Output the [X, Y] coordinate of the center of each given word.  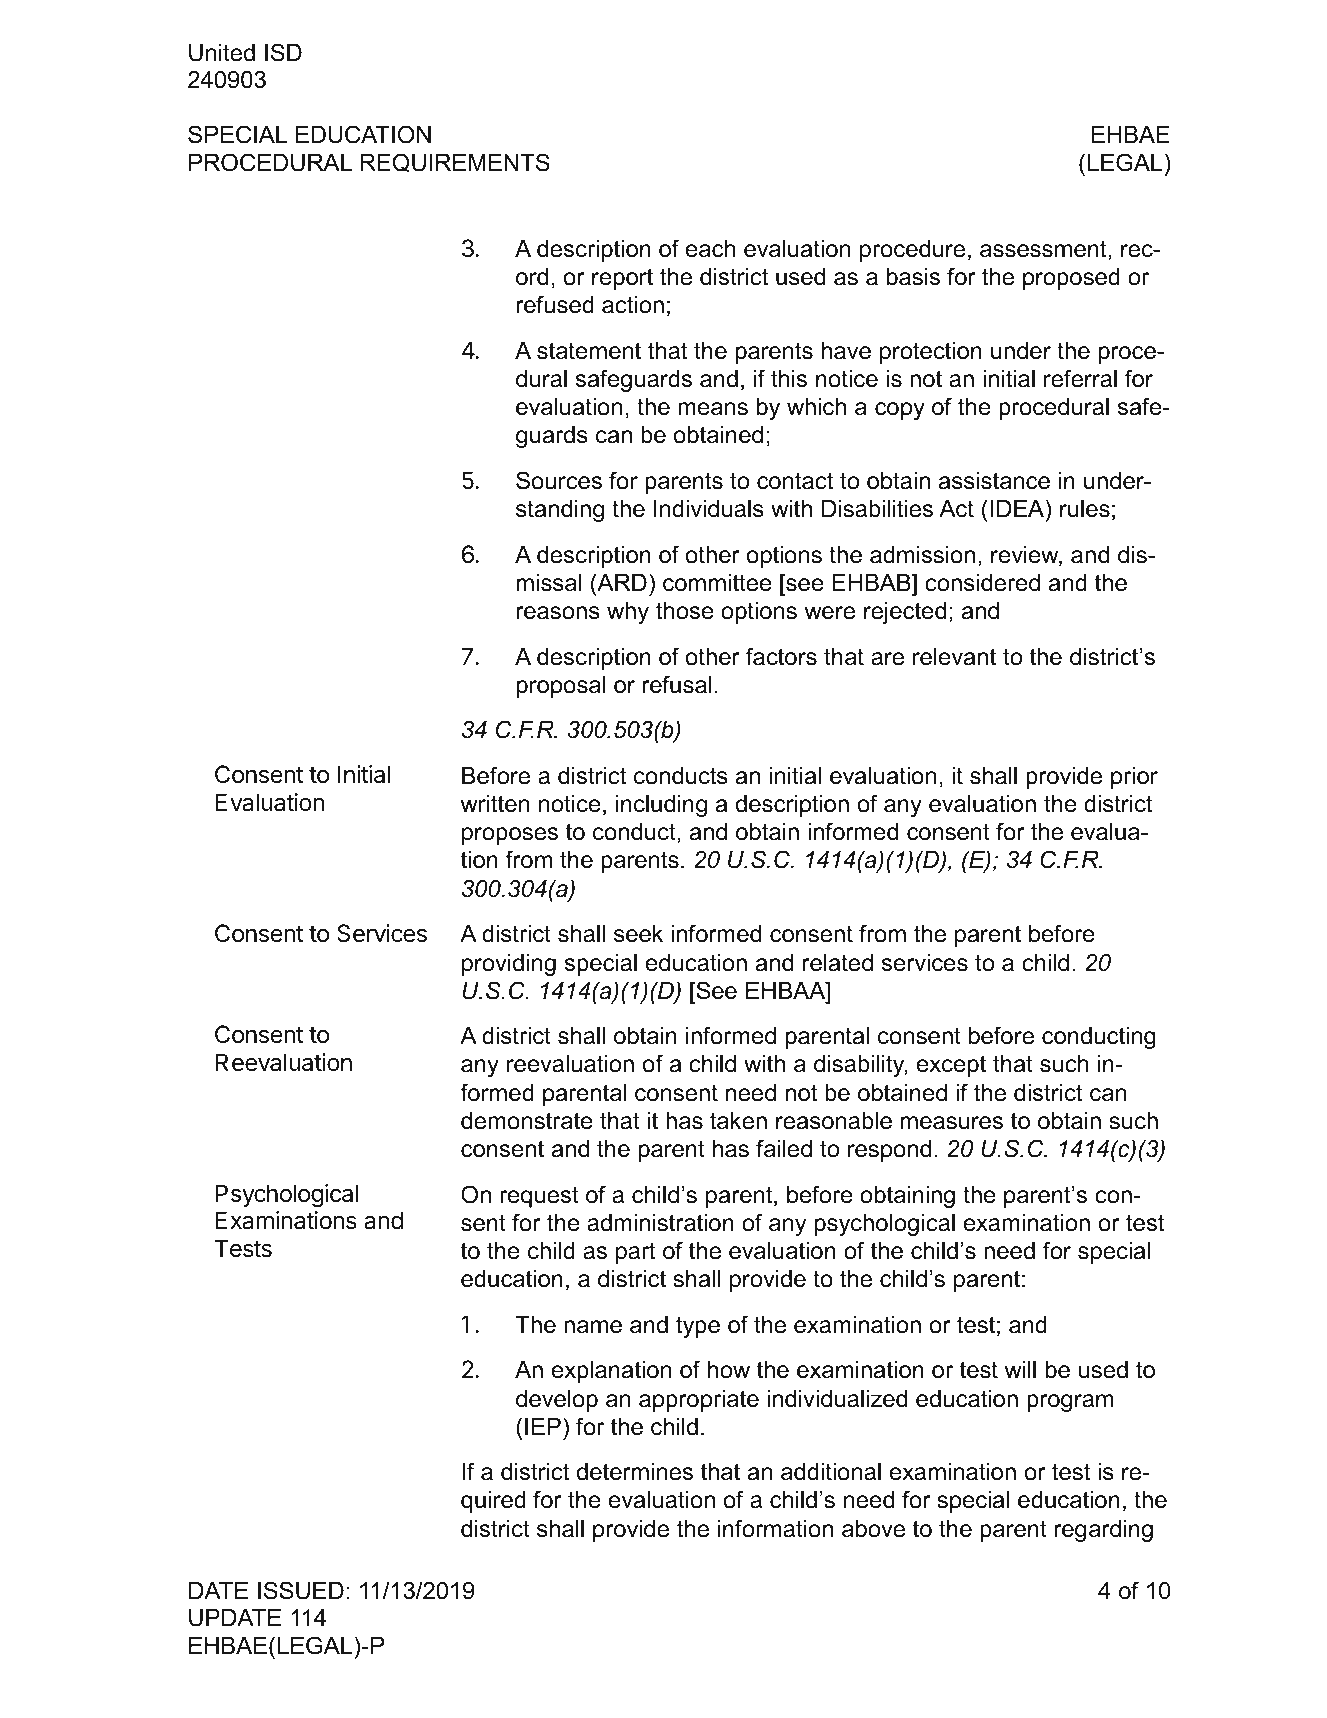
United [222, 53]
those [685, 611]
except [951, 1066]
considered [982, 583]
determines [635, 1472]
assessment [1044, 250]
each [710, 249]
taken [738, 1121]
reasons [558, 613]
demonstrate [527, 1121]
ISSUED [301, 1590]
